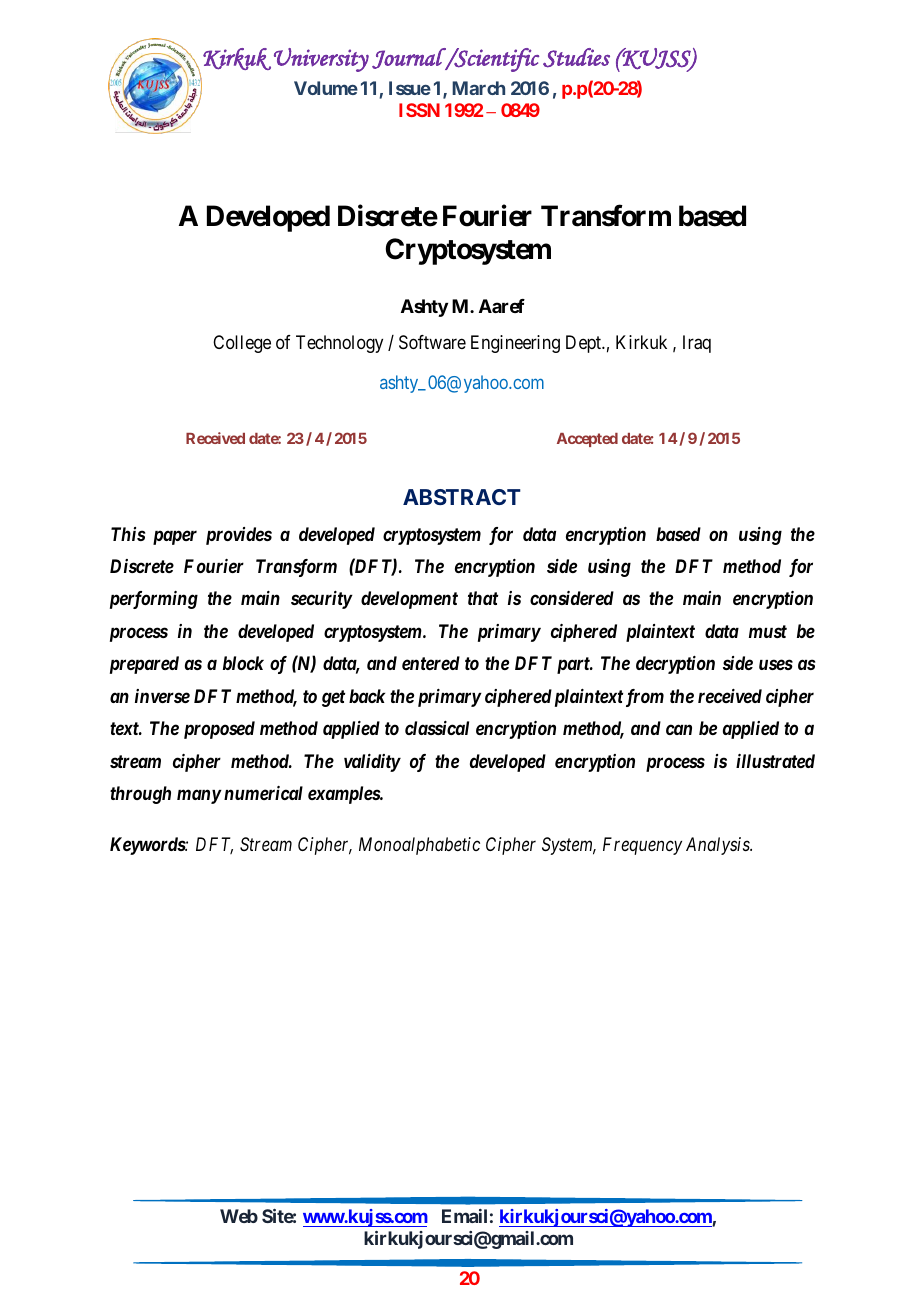 The height and width of the document is (1308, 924). What do you see at coordinates (437, 728) in the document?
I see `classical` at bounding box center [437, 728].
